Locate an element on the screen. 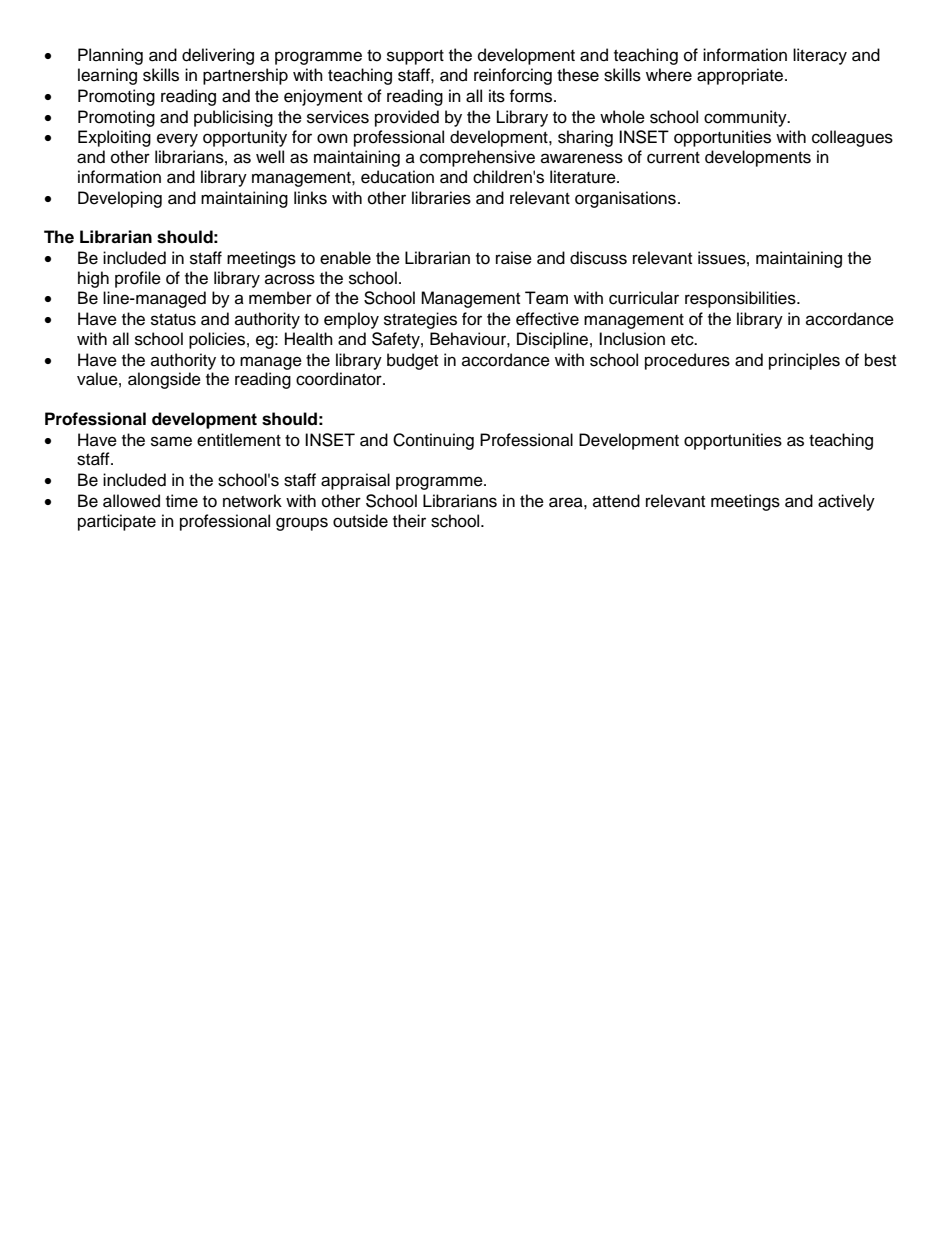 The image size is (952, 1233). appropriate is located at coordinates (741, 76).
